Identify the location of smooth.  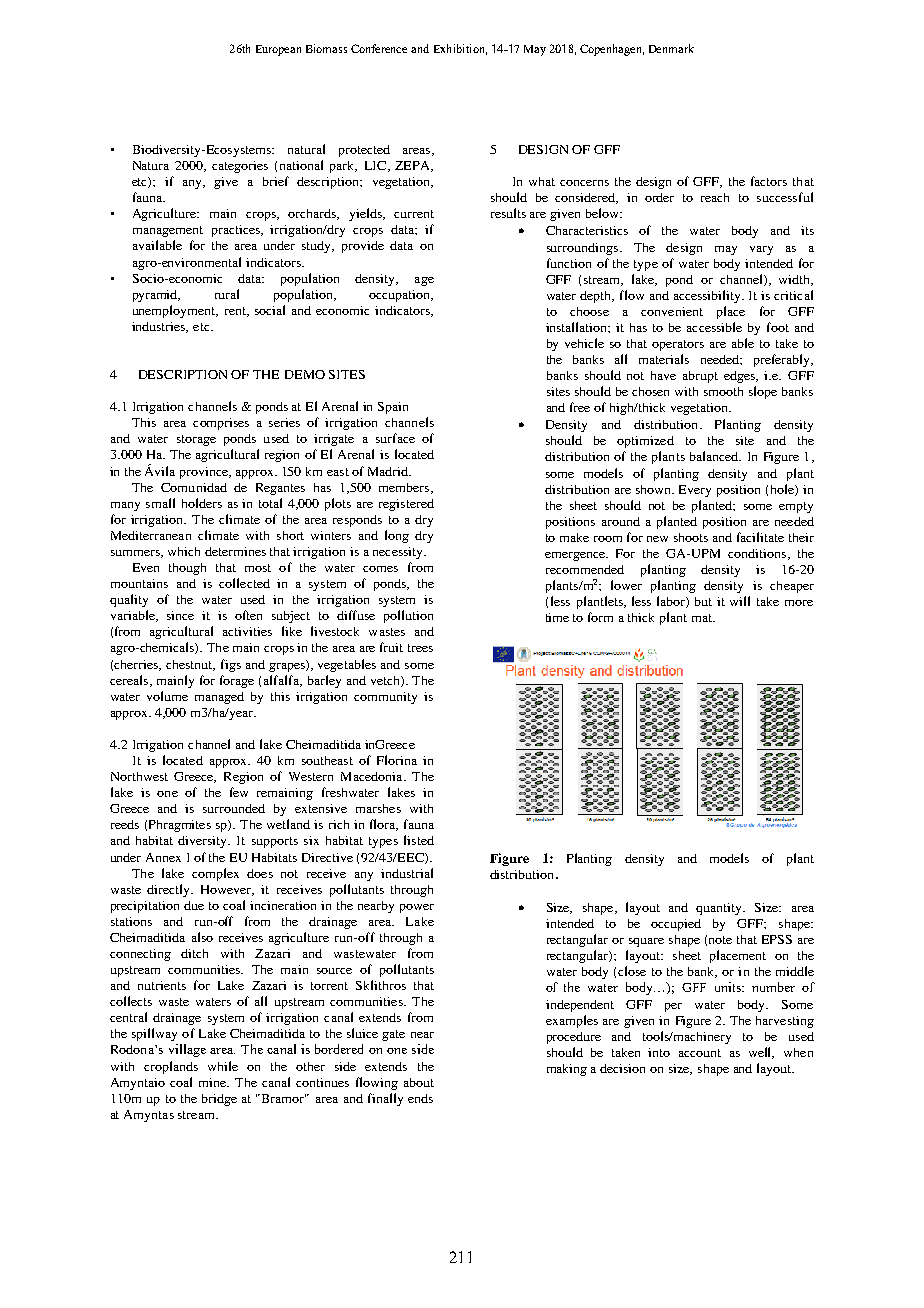
(723, 391).
